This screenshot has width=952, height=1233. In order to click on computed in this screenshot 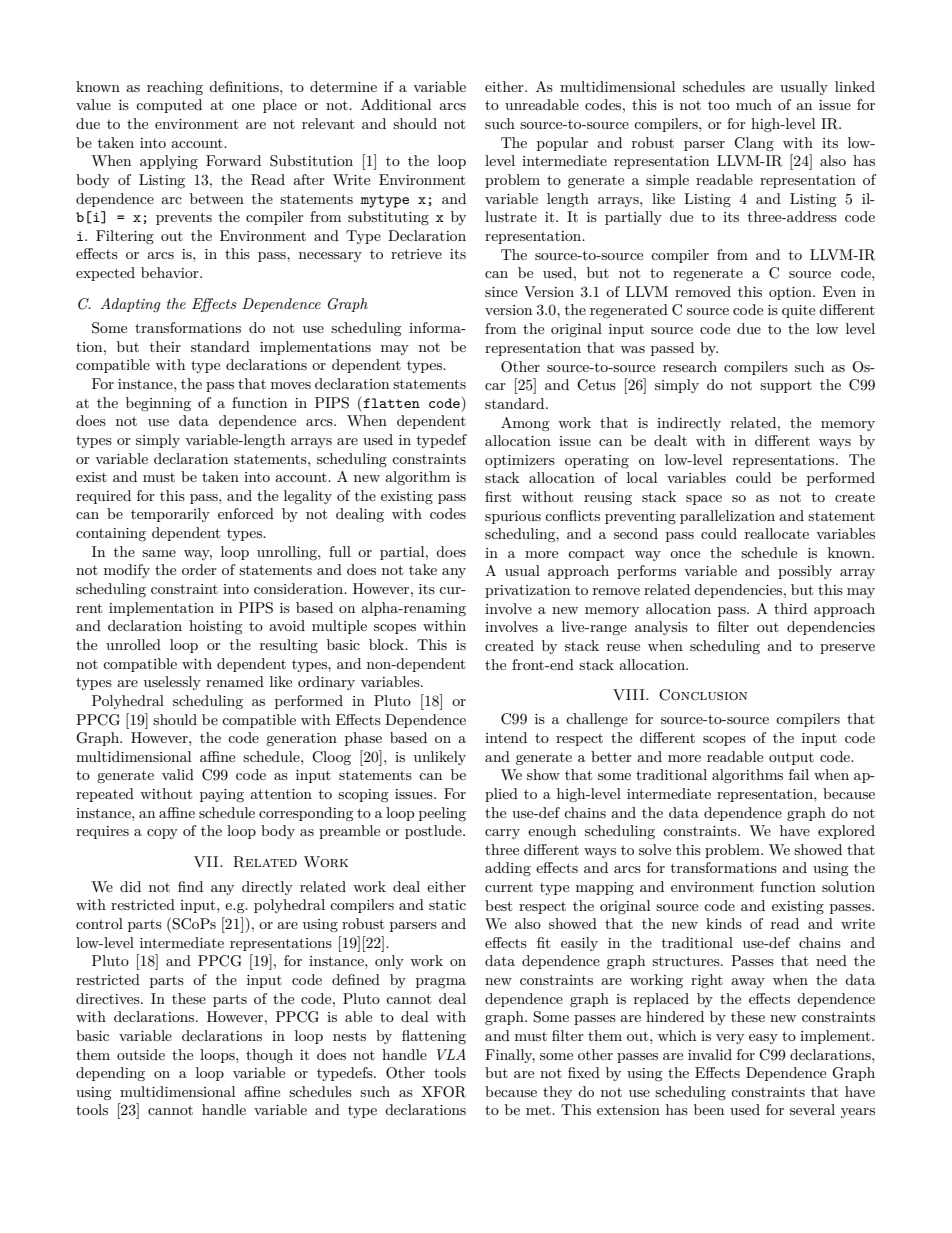, I will do `click(169, 106)`.
